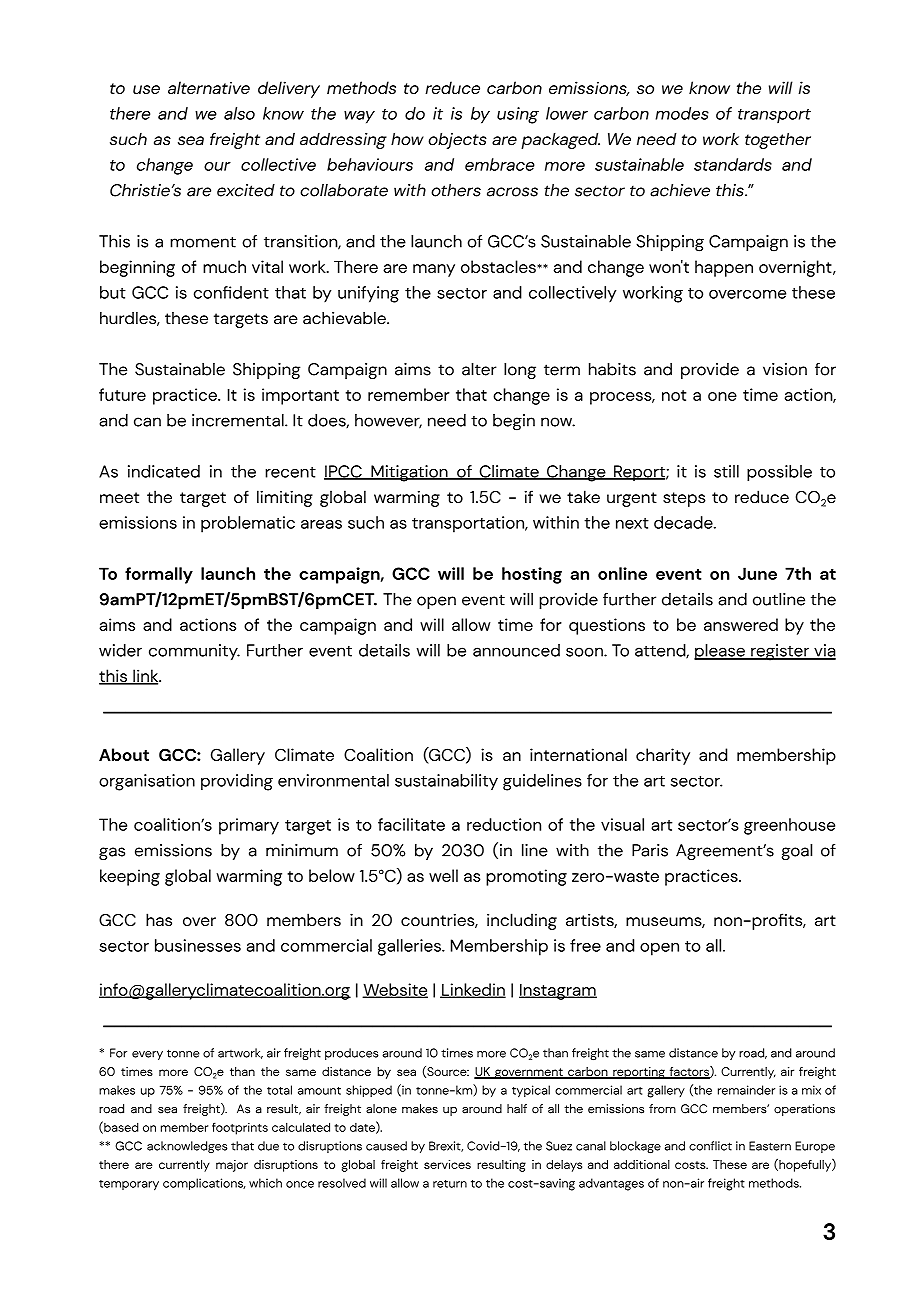 This screenshot has width=924, height=1307. I want to click on also, so click(239, 113).
